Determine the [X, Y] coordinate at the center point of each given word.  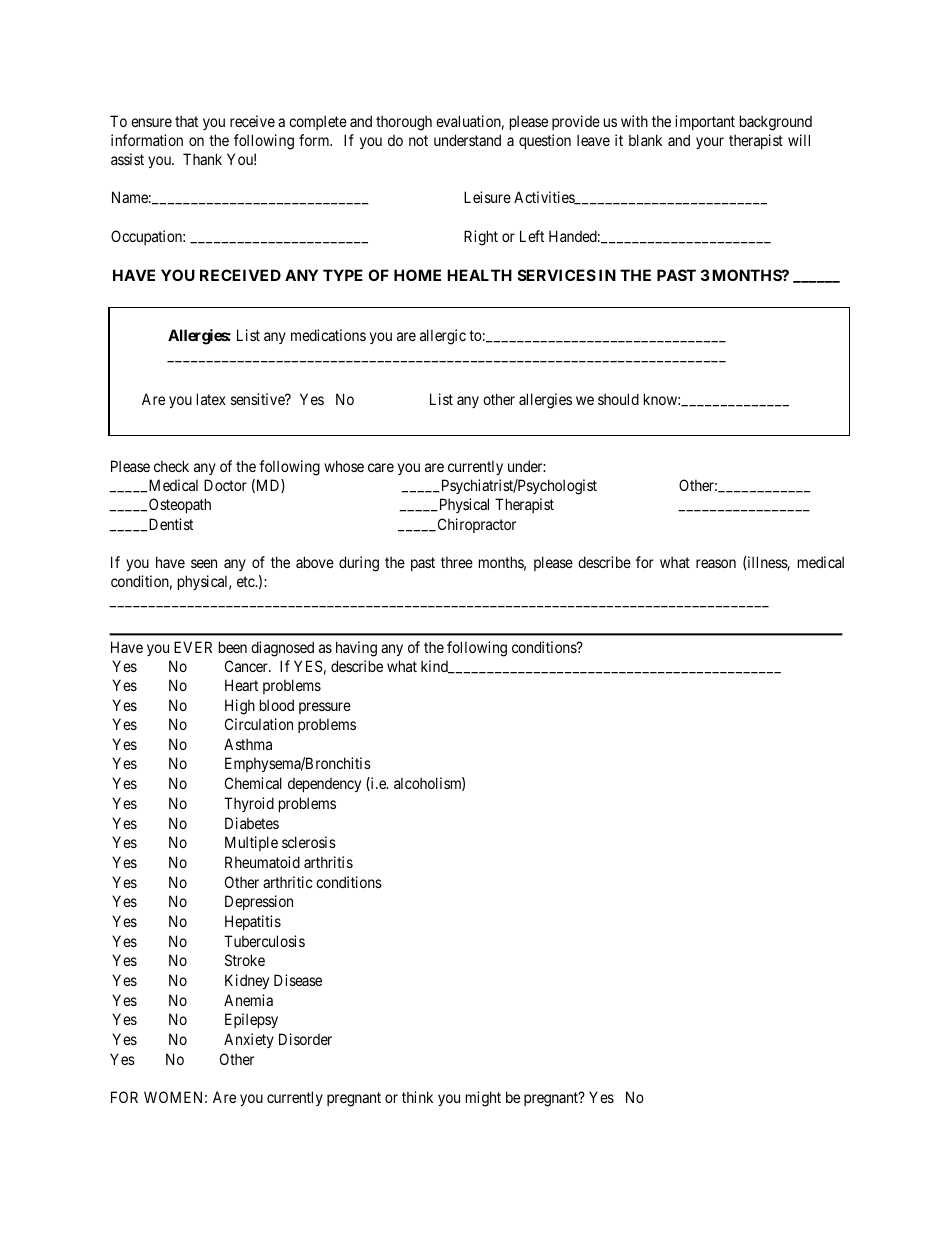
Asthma [248, 744]
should [618, 399]
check [171, 466]
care [381, 467]
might [483, 1099]
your [710, 143]
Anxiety [249, 1040]
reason [716, 563]
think [417, 1097]
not [418, 140]
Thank [202, 159]
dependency [324, 785]
